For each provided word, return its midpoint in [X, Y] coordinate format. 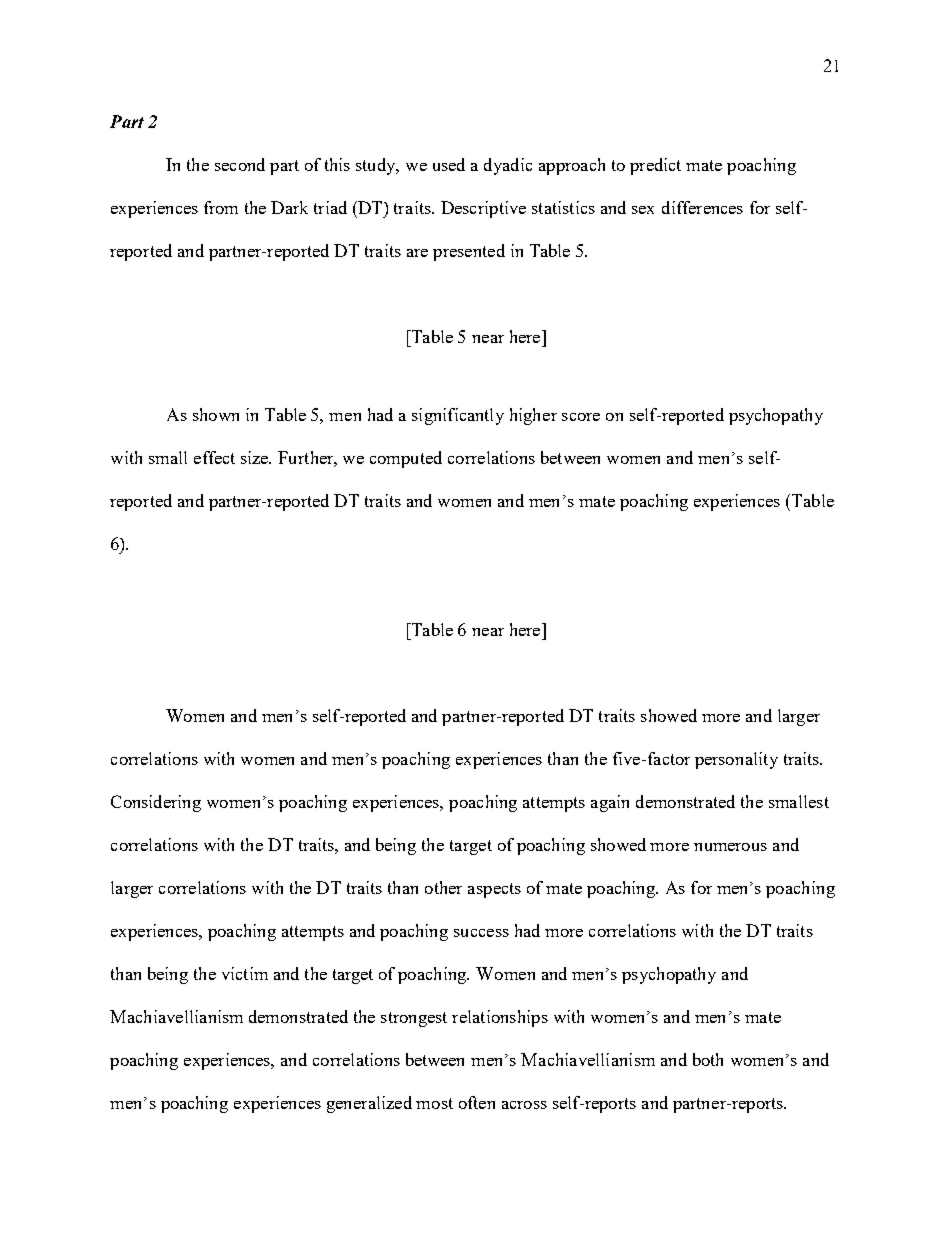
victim [245, 973]
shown [216, 414]
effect [214, 457]
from [221, 207]
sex [643, 210]
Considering [156, 803]
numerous [730, 847]
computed [406, 459]
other [443, 887]
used [449, 164]
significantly [458, 416]
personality [736, 760]
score [581, 417]
